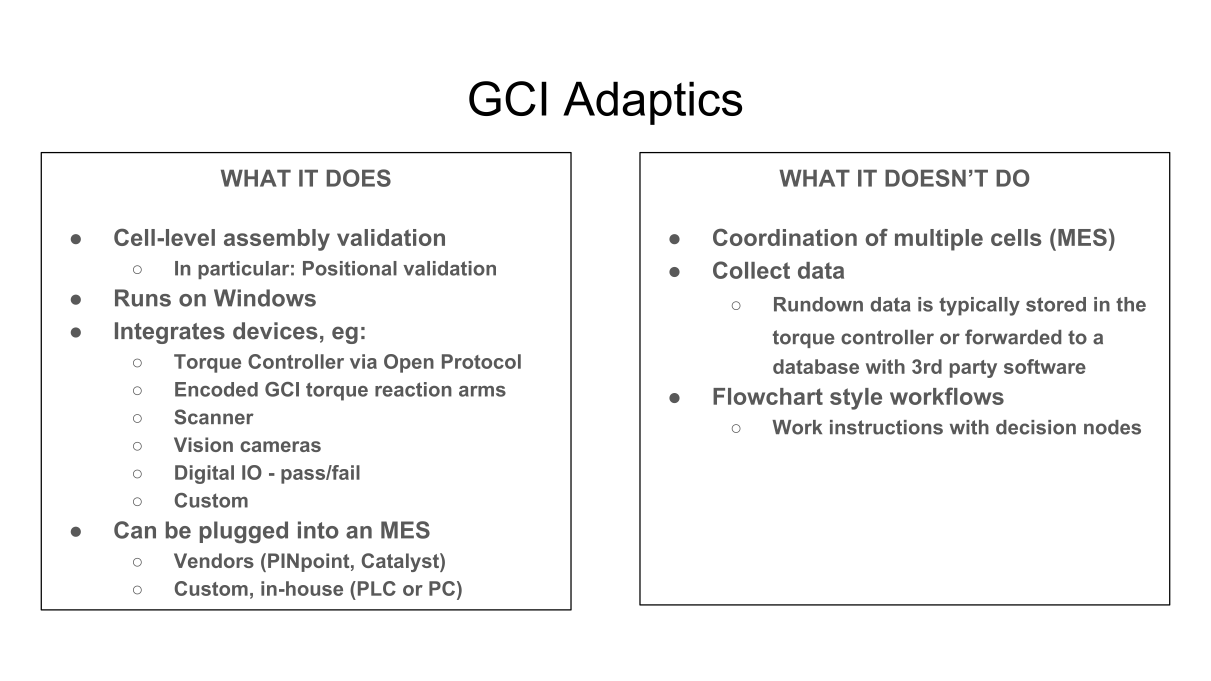 The height and width of the screenshot is (681, 1211). What do you see at coordinates (1036, 427) in the screenshot?
I see `decision` at bounding box center [1036, 427].
